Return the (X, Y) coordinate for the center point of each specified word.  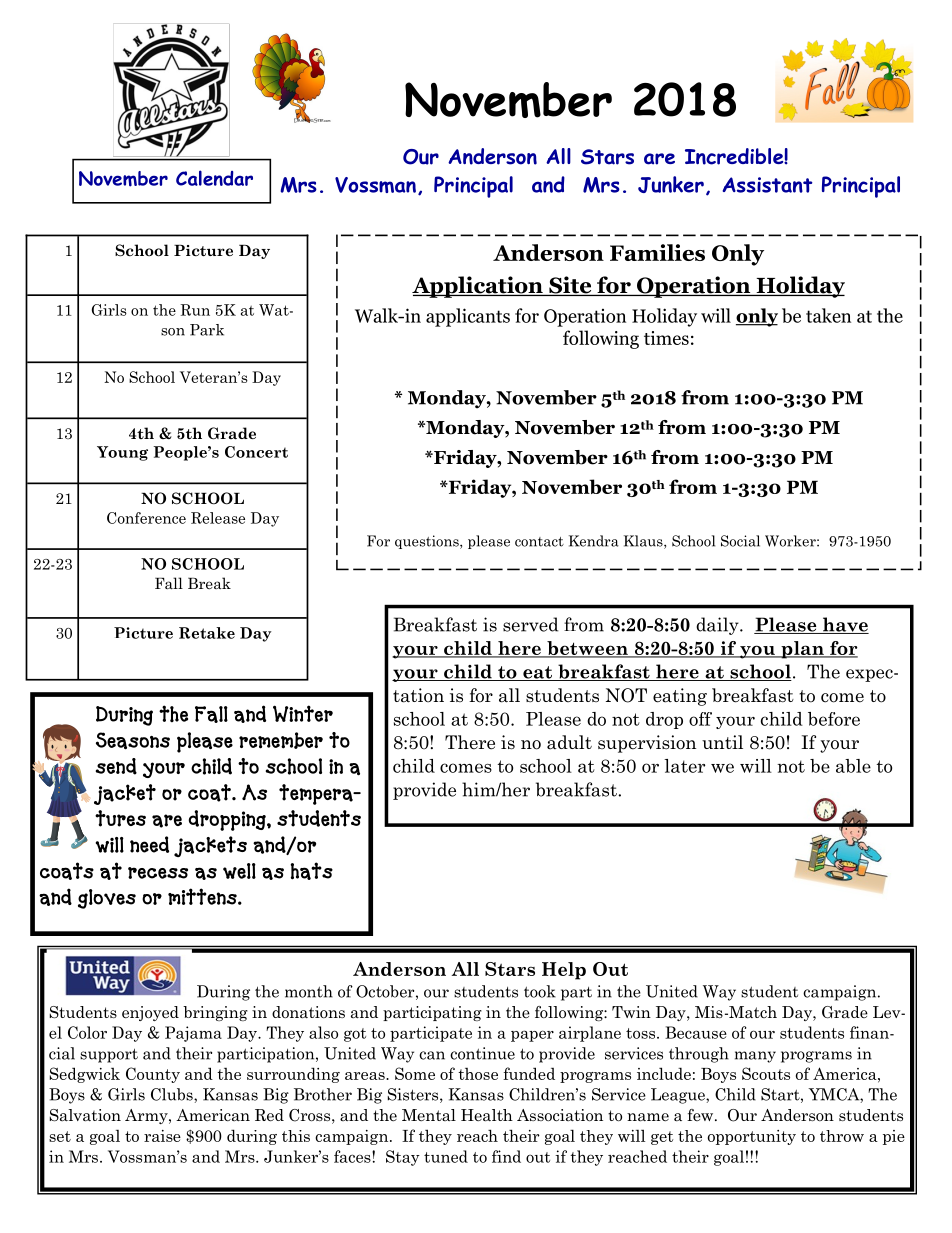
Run (195, 310)
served (530, 624)
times (666, 338)
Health (487, 1115)
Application (478, 287)
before (834, 719)
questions (428, 542)
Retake (207, 633)
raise (162, 1136)
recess (158, 873)
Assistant (767, 185)
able (853, 766)
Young (122, 453)
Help (564, 971)
